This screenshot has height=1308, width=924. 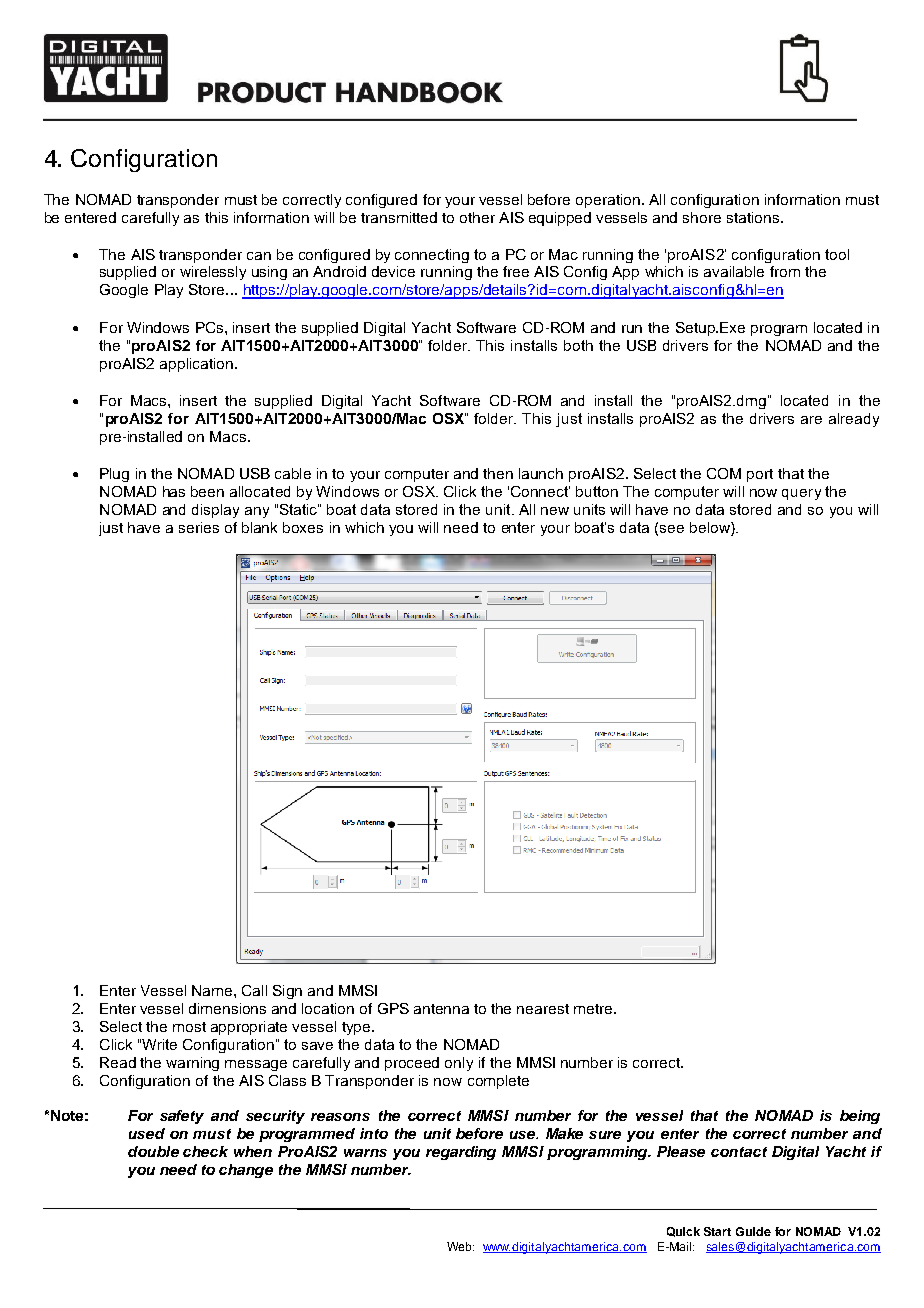 What do you see at coordinates (460, 1246) in the screenshot?
I see `Web` at bounding box center [460, 1246].
